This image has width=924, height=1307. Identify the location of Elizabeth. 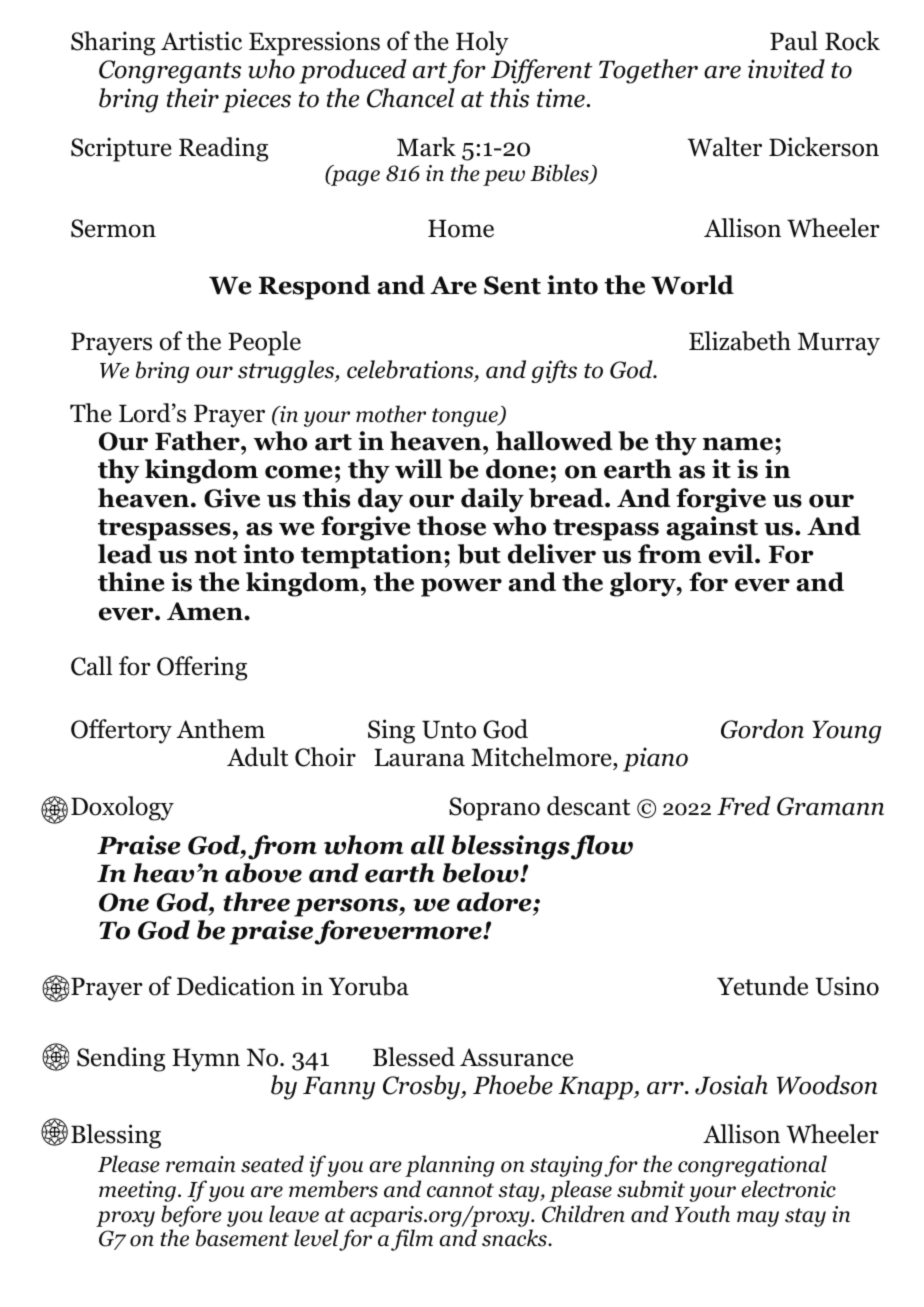
(740, 341).
